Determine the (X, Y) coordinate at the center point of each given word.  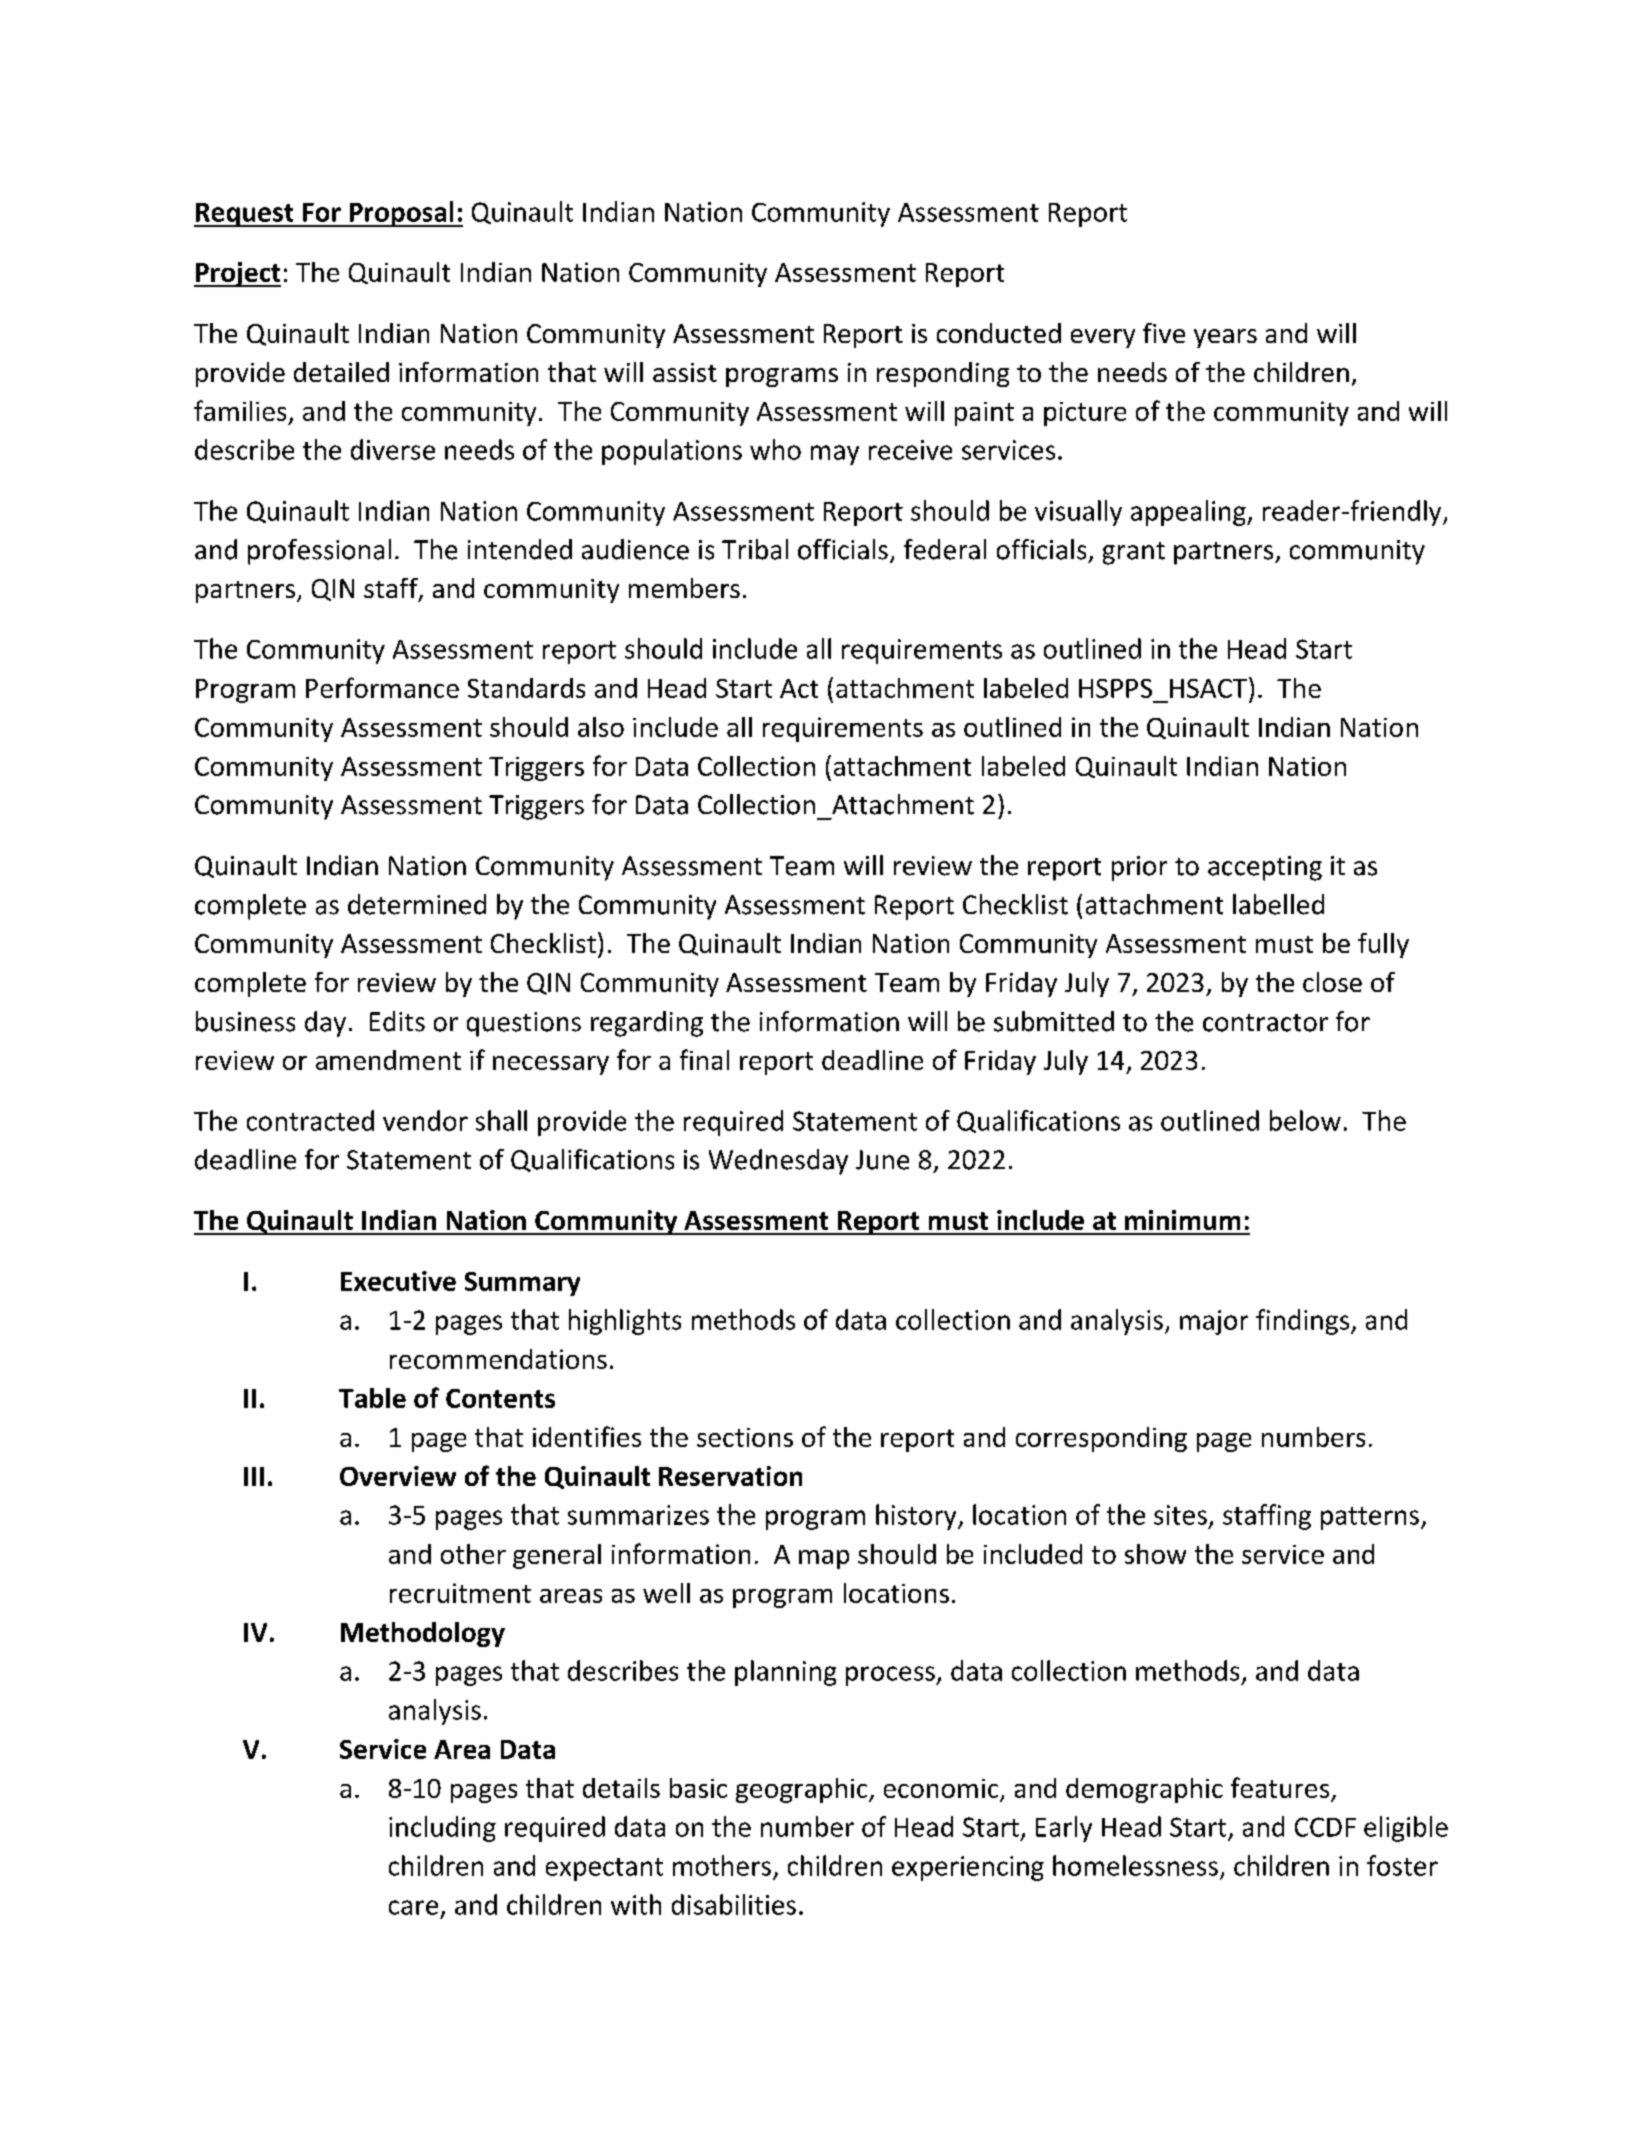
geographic (803, 1790)
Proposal (401, 214)
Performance (382, 687)
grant (1134, 553)
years (1225, 338)
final (704, 1059)
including (442, 1829)
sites (1180, 1515)
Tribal (755, 549)
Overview (398, 1476)
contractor (1265, 1023)
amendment (388, 1060)
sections (745, 1437)
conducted (999, 333)
